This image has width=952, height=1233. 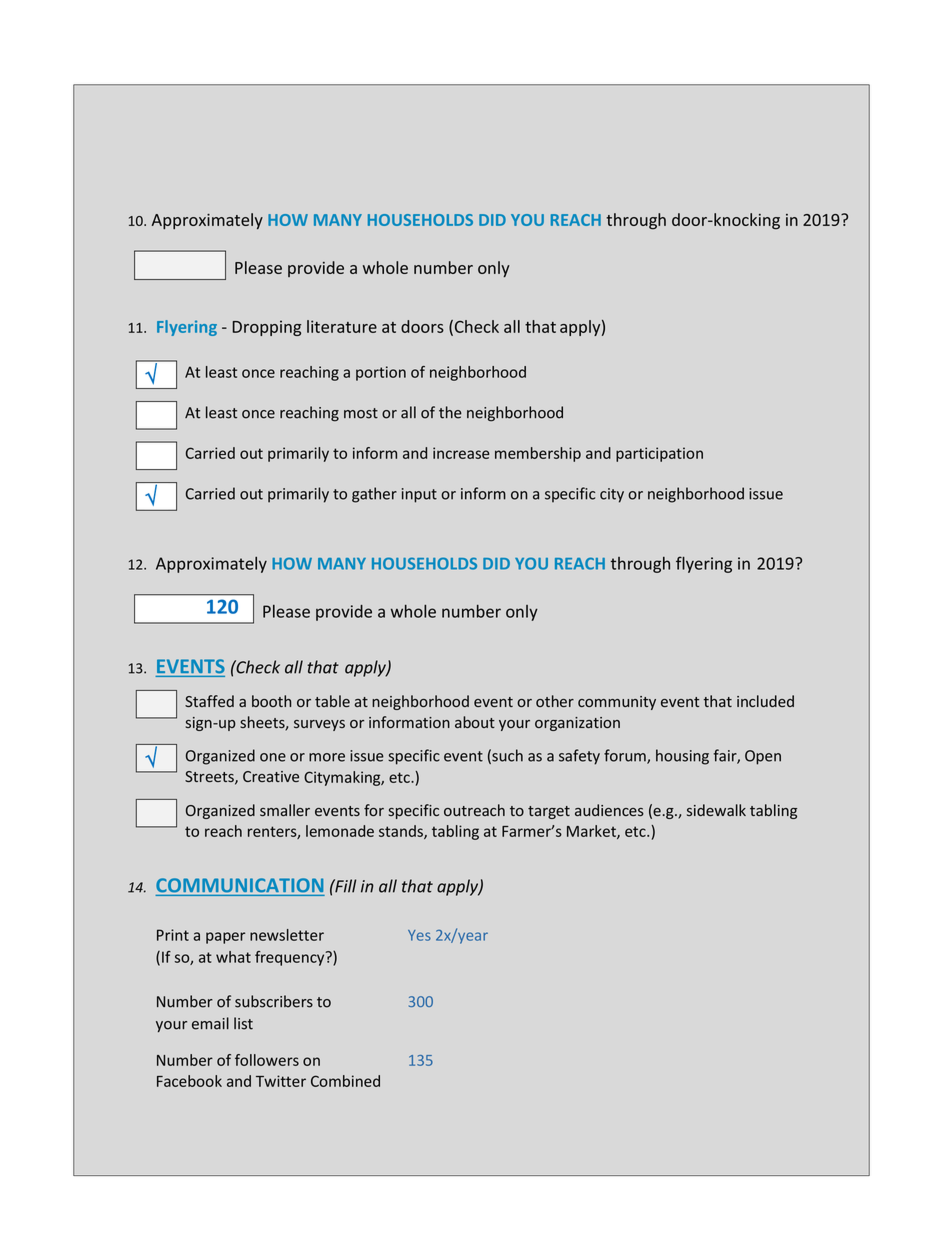 I want to click on booth, so click(x=271, y=701).
